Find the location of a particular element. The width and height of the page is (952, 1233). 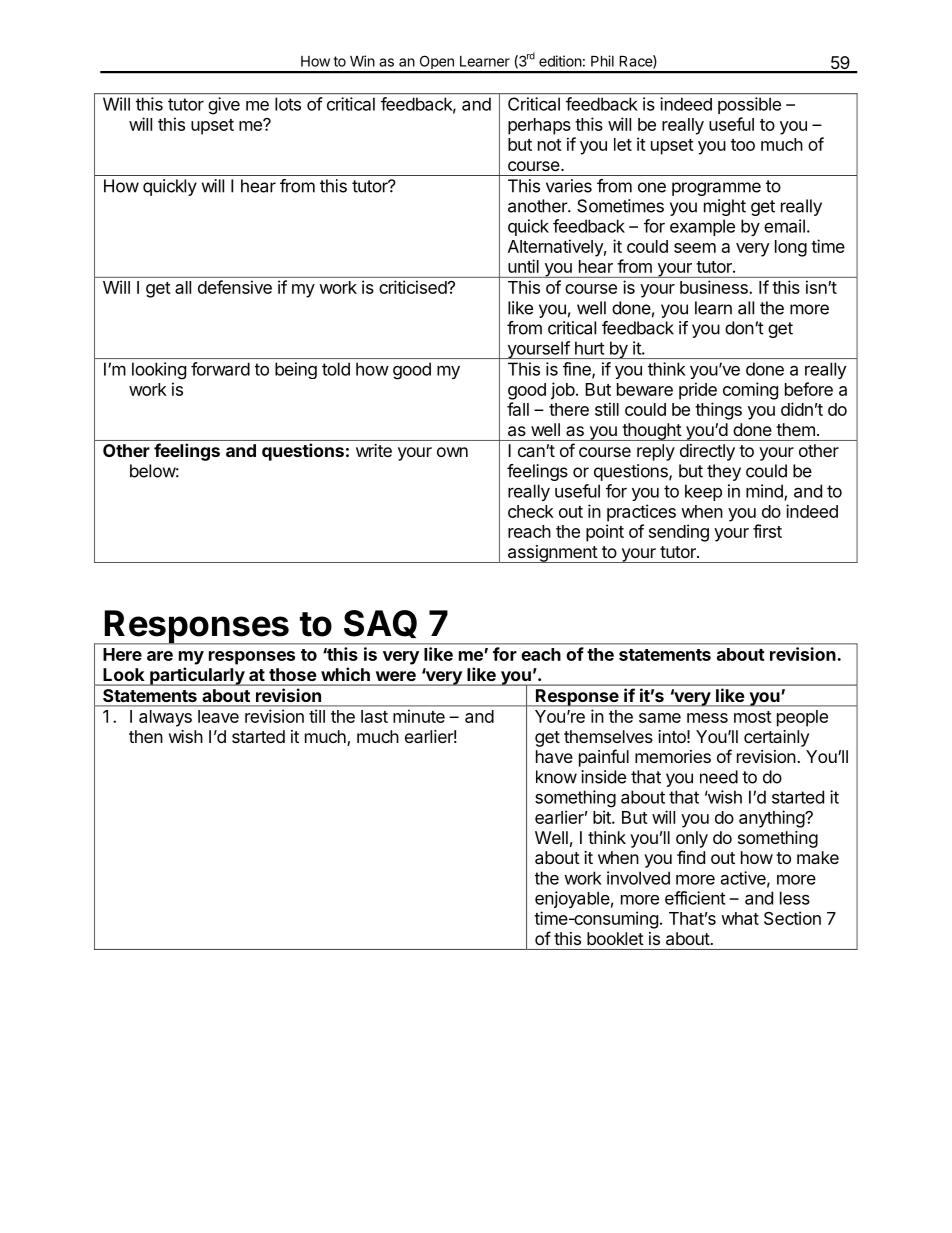

write is located at coordinates (374, 450).
